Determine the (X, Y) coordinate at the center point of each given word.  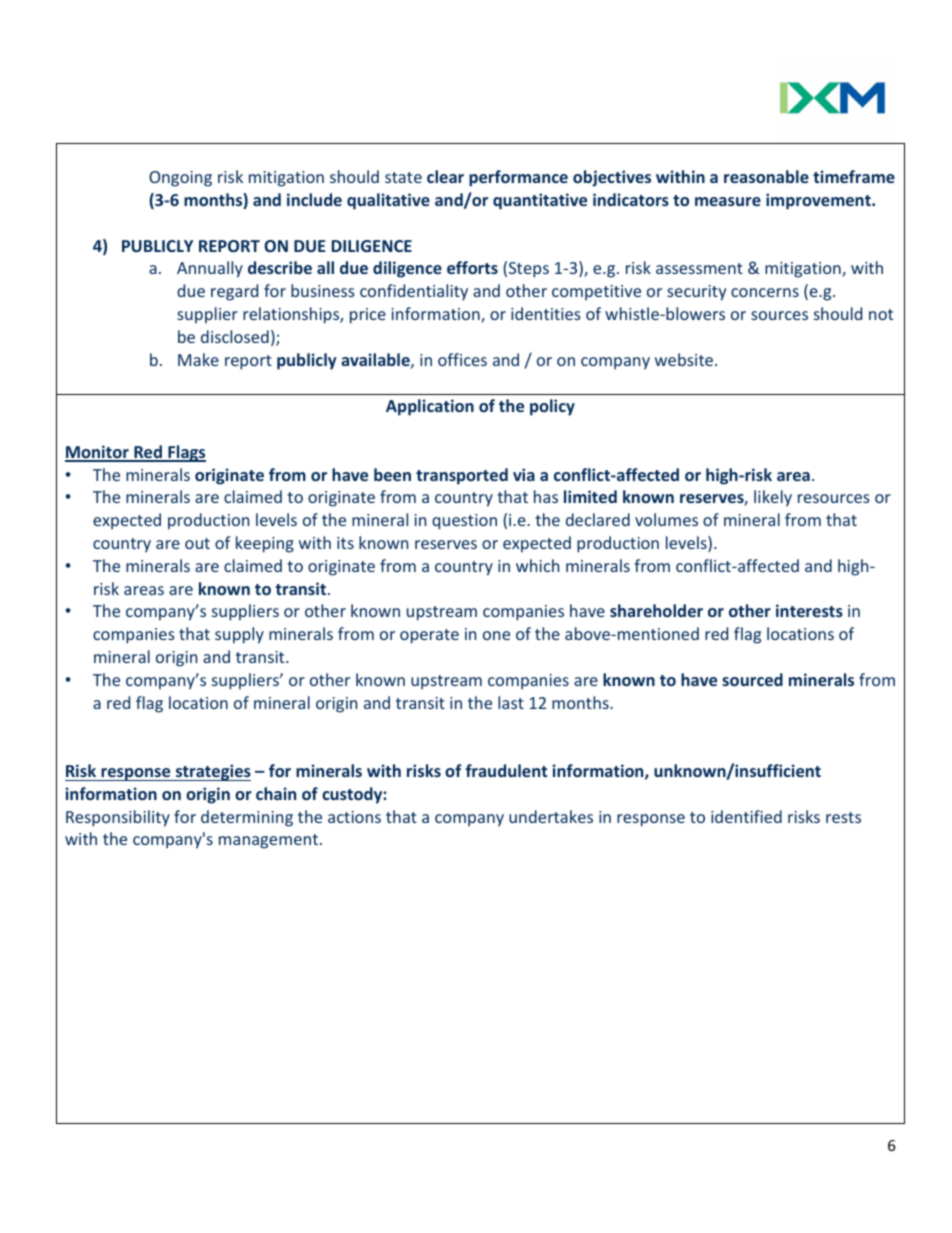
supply (239, 635)
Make (198, 359)
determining (247, 818)
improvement (819, 201)
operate (429, 636)
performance (518, 178)
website (685, 359)
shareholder (656, 610)
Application (430, 407)
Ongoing (180, 179)
